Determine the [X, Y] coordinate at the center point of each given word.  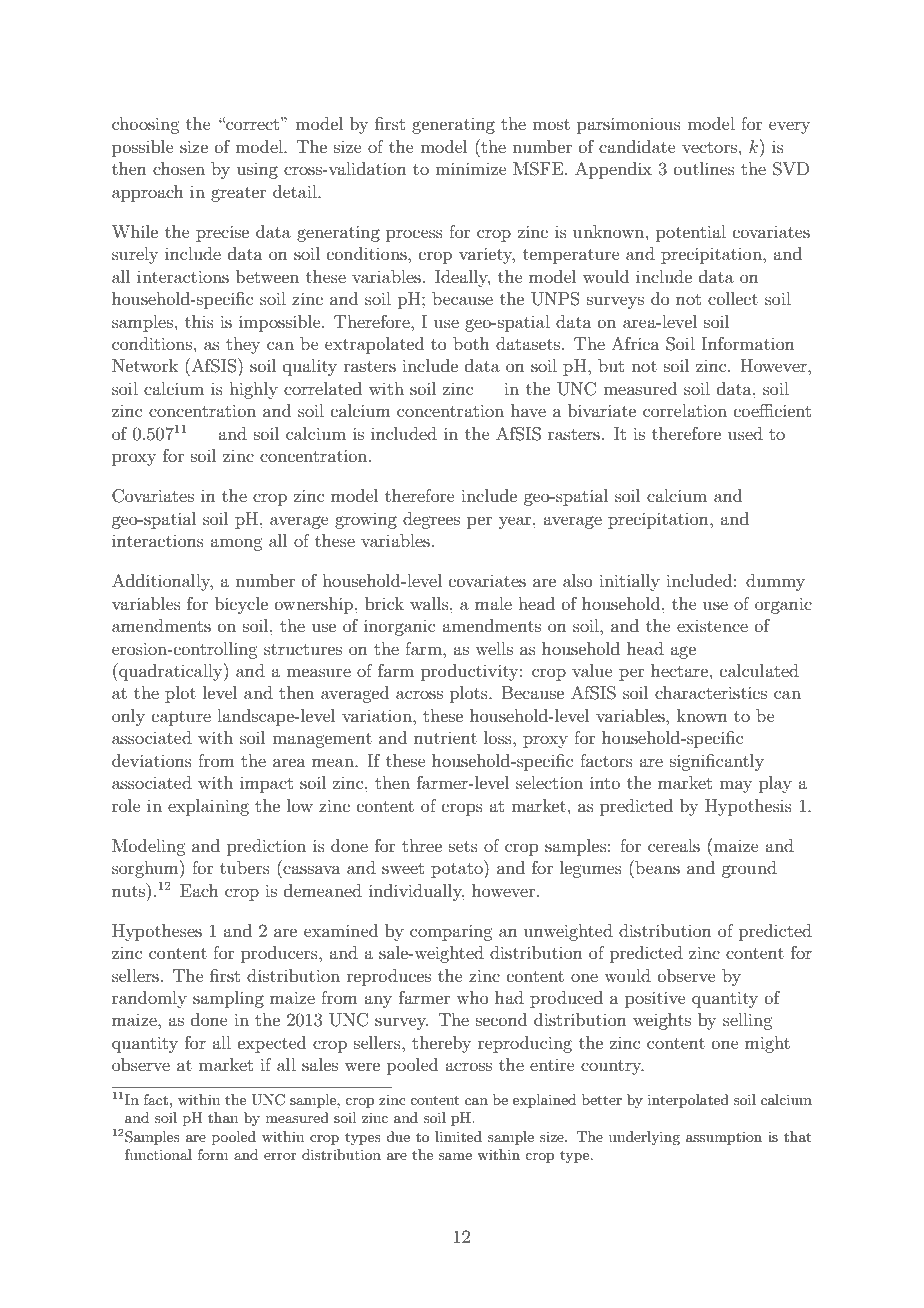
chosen [179, 168]
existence [712, 626]
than [223, 1117]
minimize [471, 168]
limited [458, 1136]
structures [303, 649]
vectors [709, 147]
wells [494, 648]
